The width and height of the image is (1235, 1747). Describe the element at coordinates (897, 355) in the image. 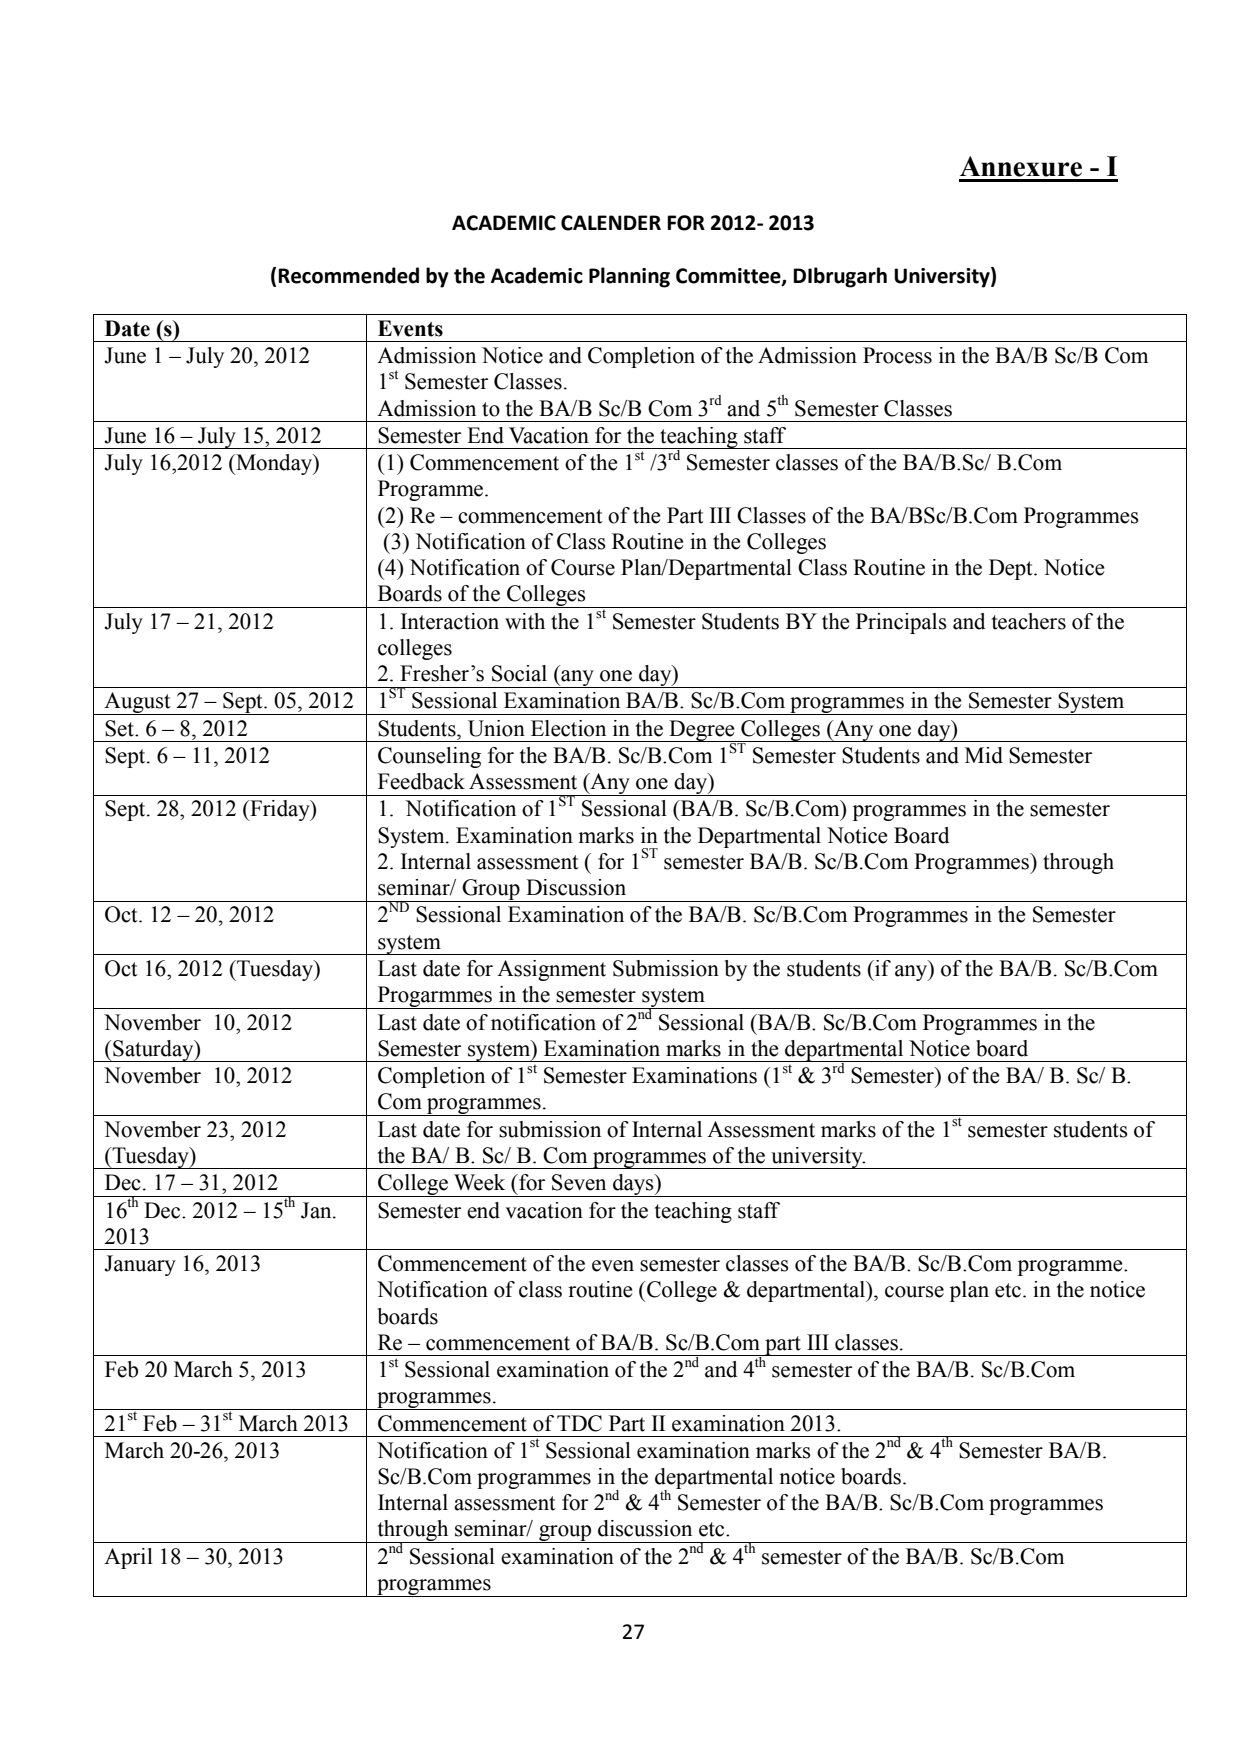

I see `Process` at that location.
